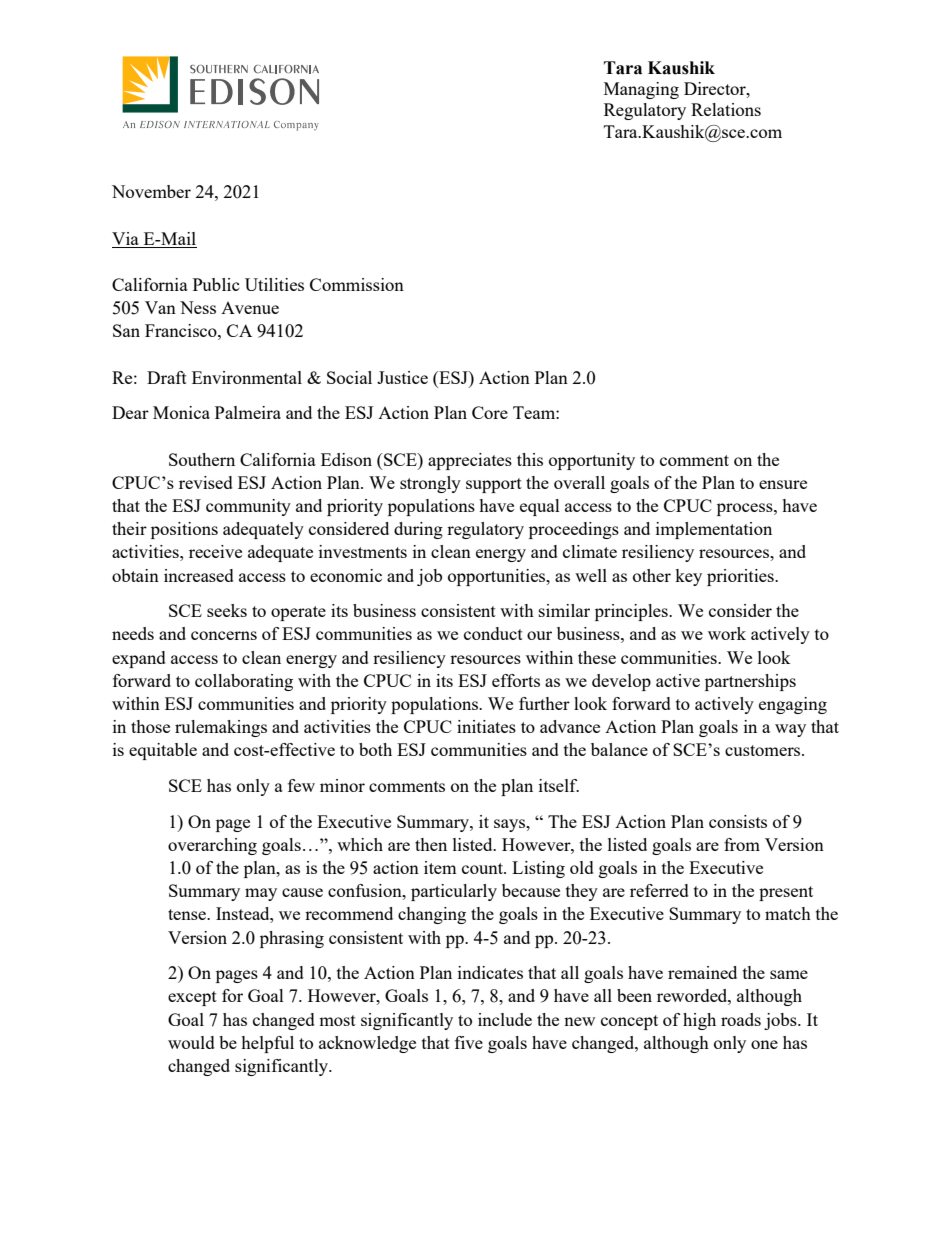  I want to click on Core, so click(490, 412).
